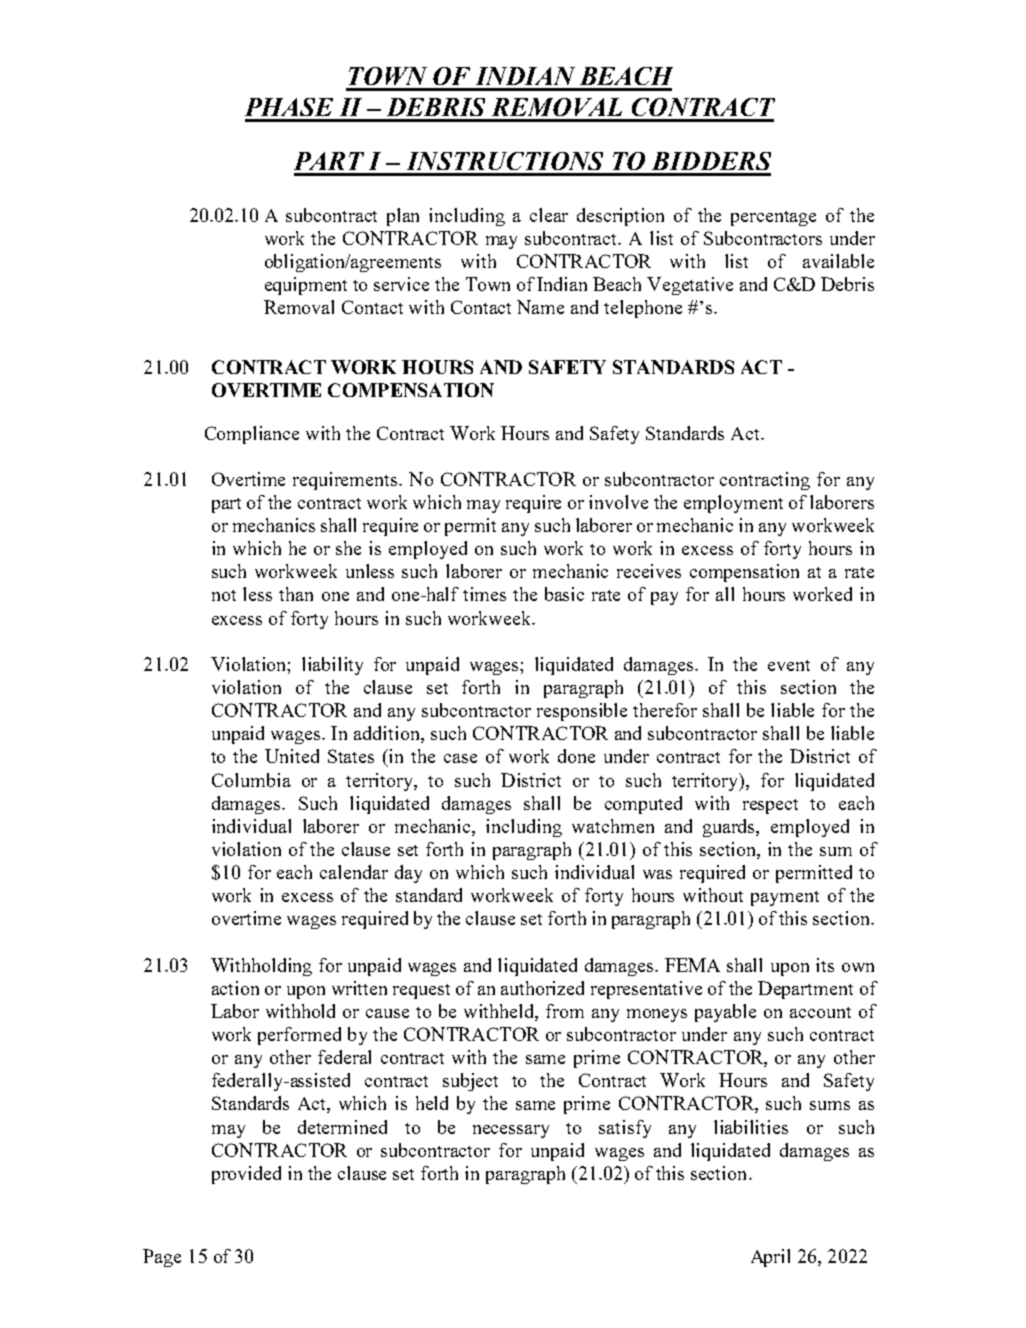 The image size is (1026, 1328). What do you see at coordinates (770, 806) in the page?
I see `respect` at bounding box center [770, 806].
